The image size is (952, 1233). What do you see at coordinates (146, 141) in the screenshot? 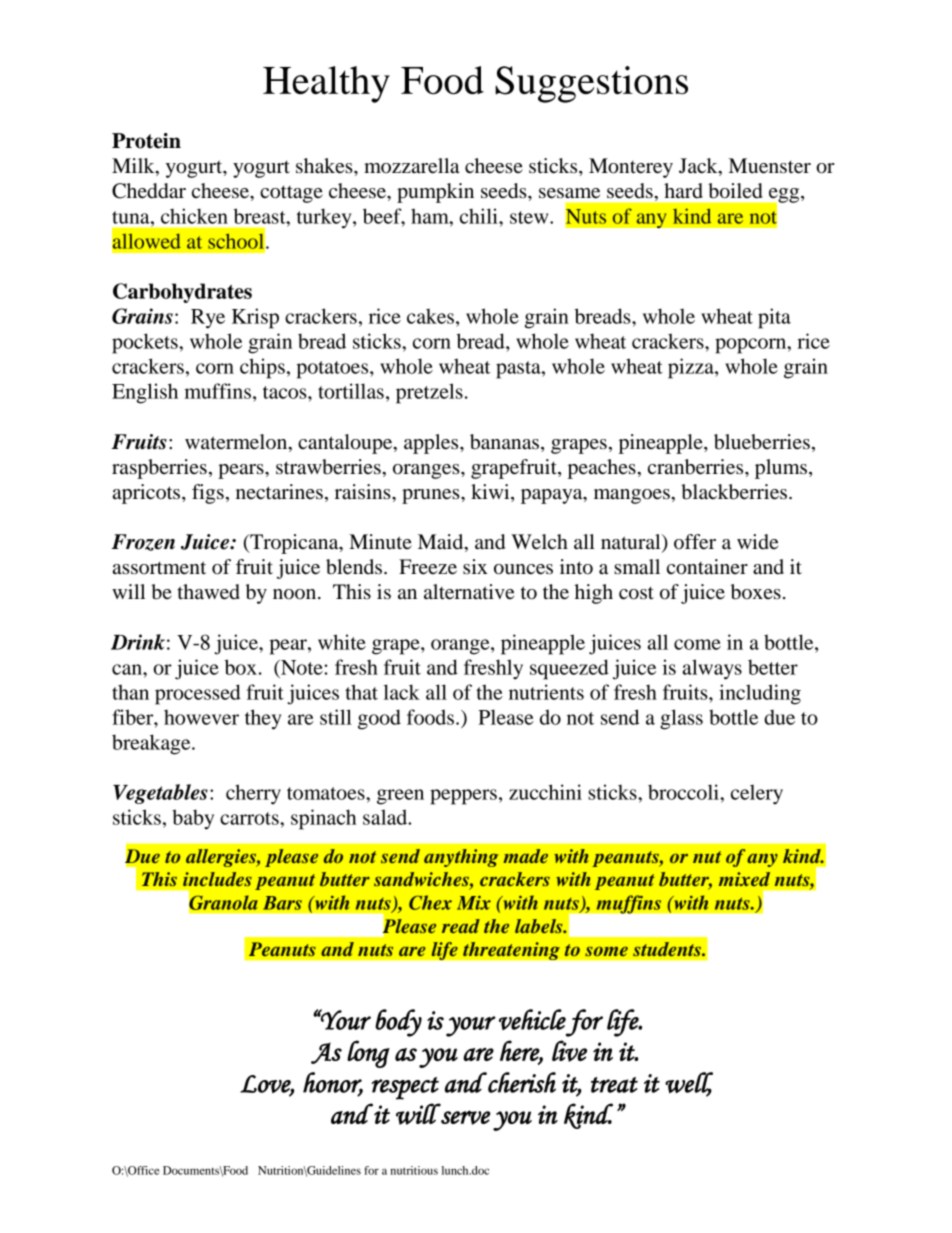
I see `Protein` at bounding box center [146, 141].
